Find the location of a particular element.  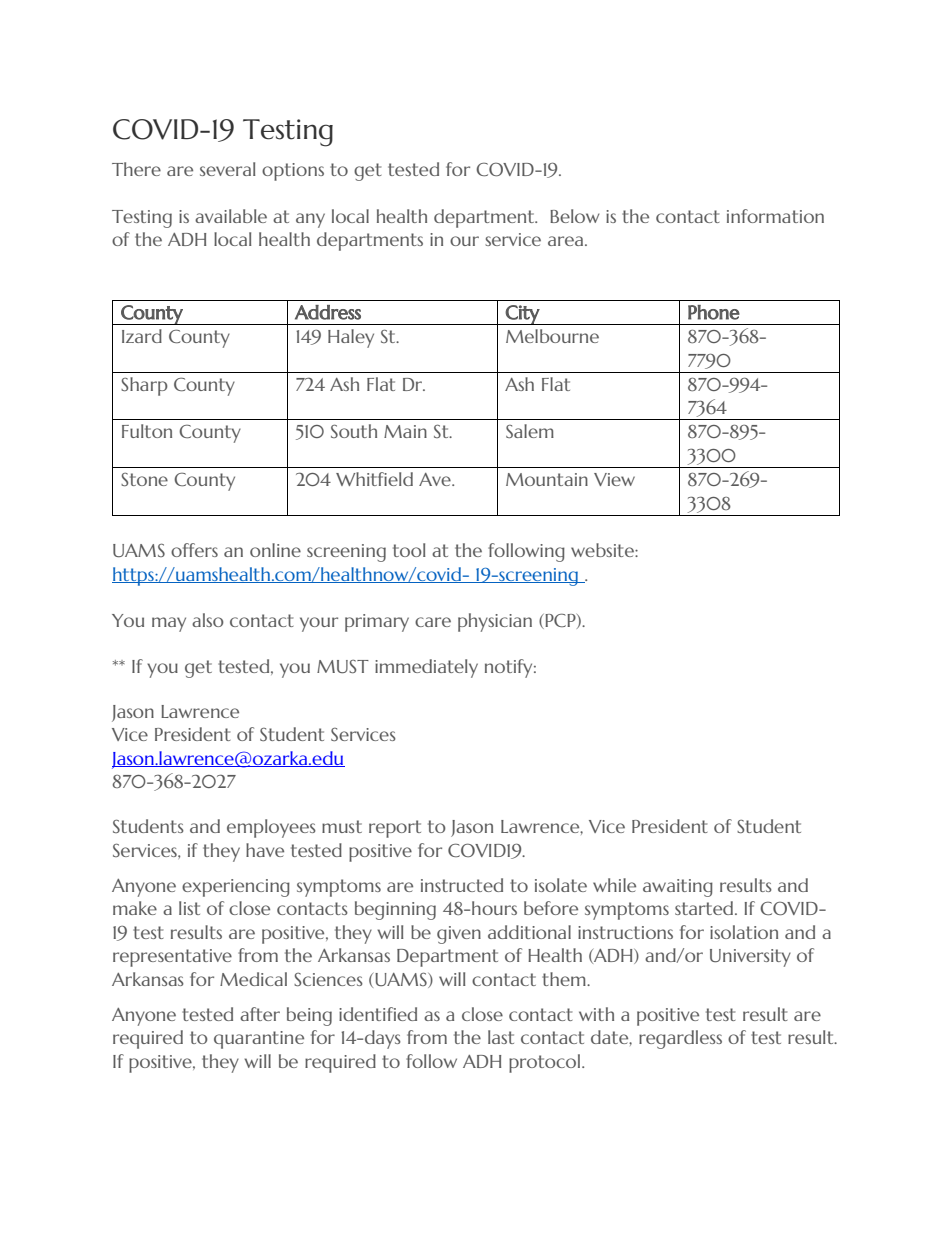

report is located at coordinates (395, 829).
